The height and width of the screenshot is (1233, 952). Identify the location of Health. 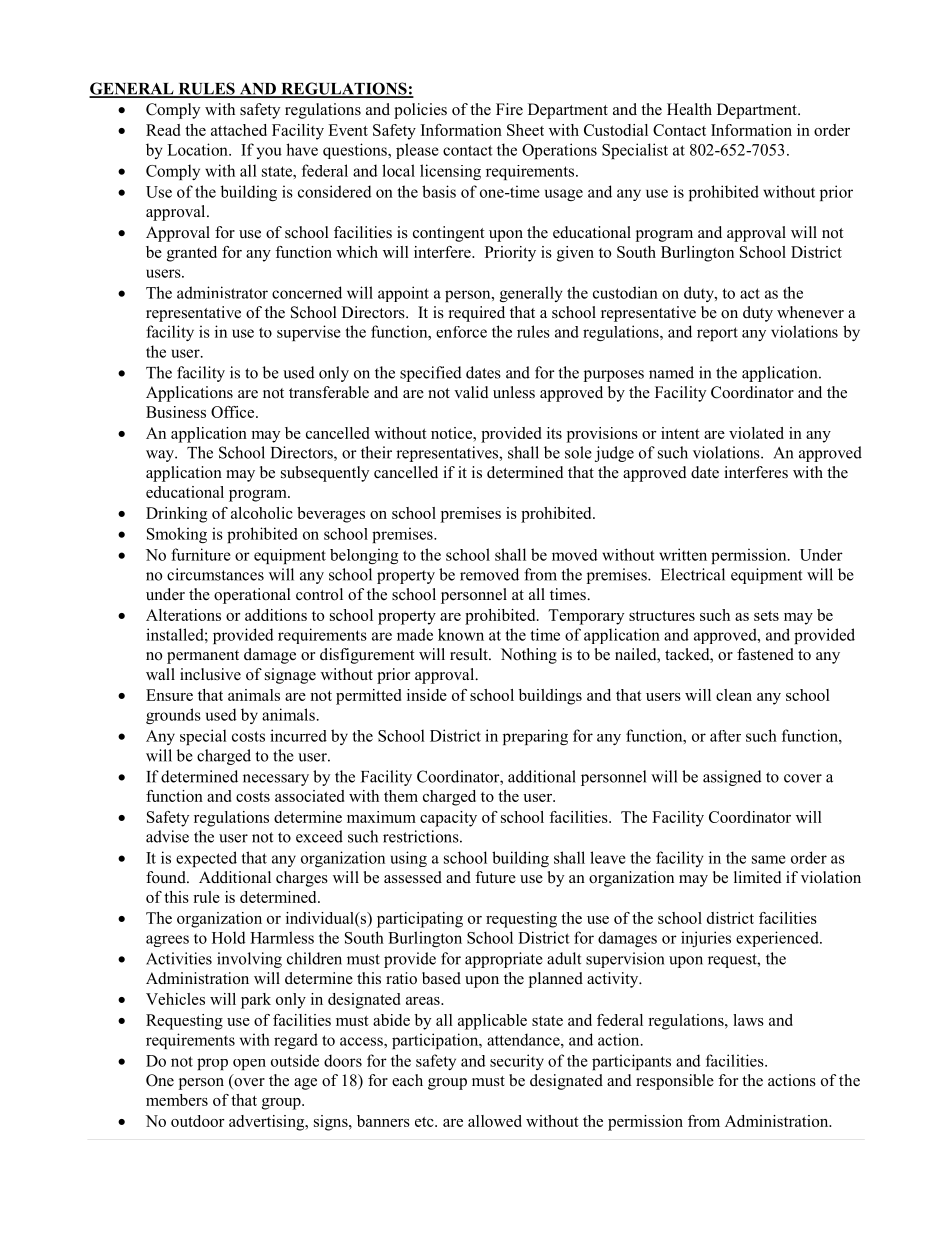
(689, 109).
